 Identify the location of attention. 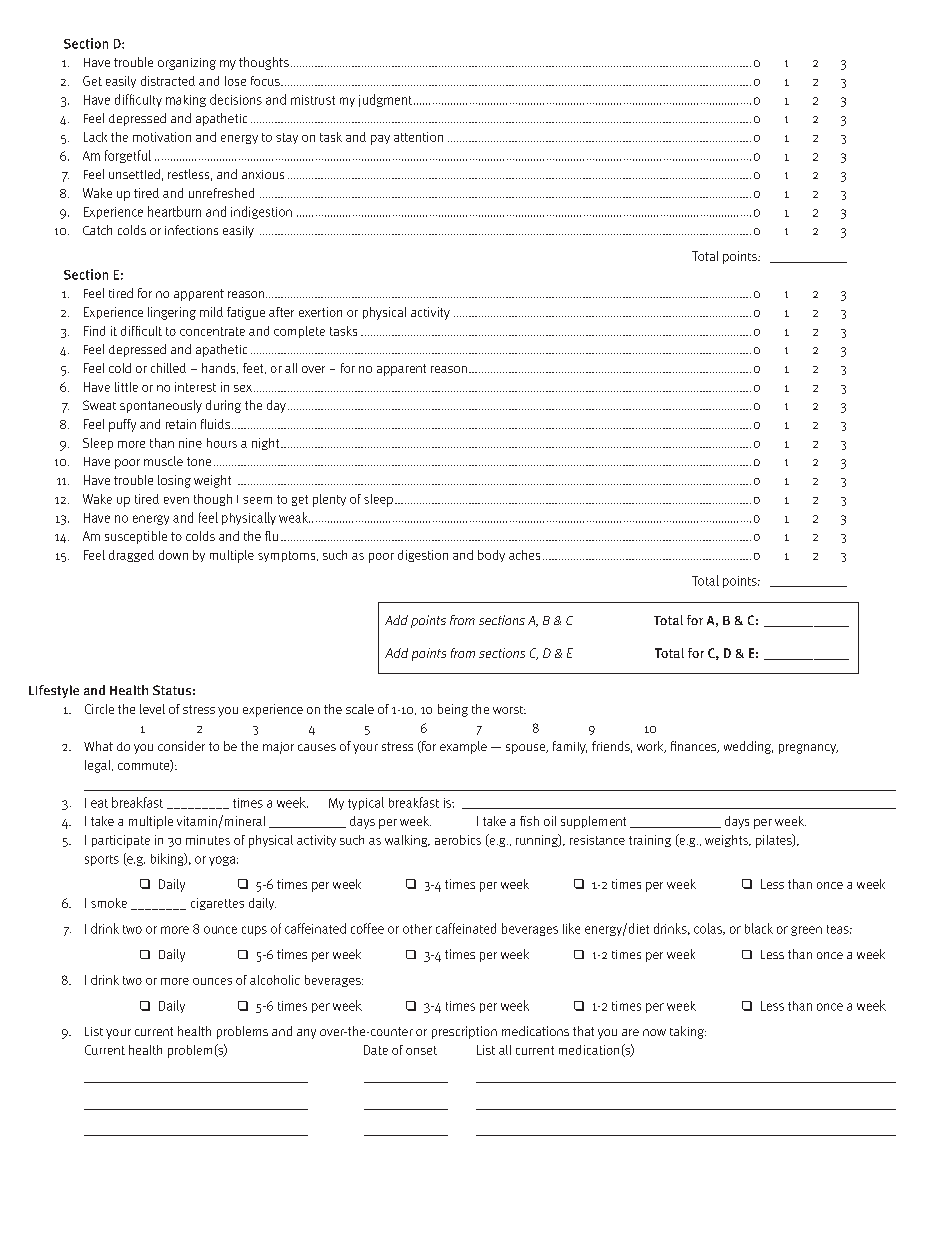
(418, 137).
